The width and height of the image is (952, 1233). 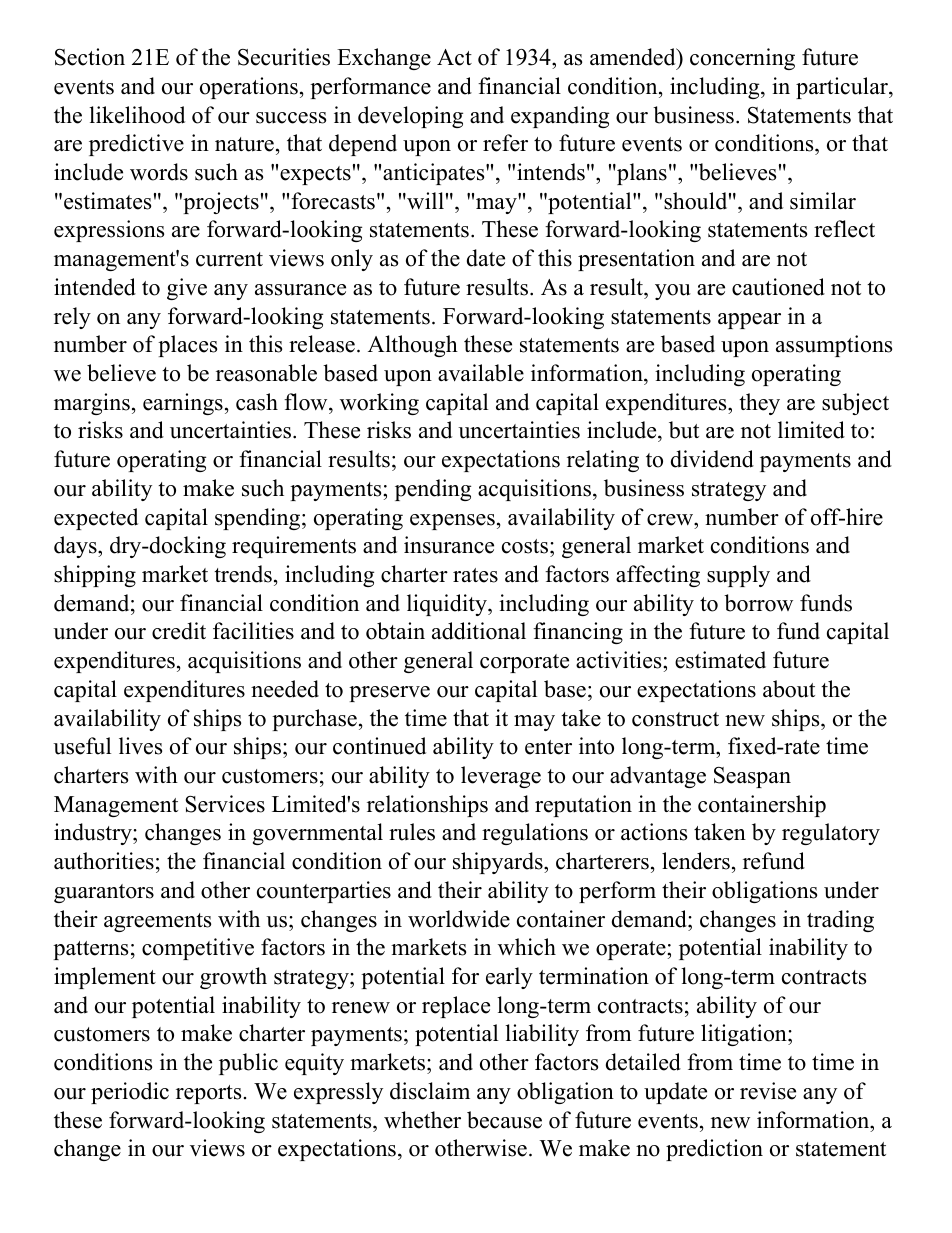 What do you see at coordinates (712, 459) in the image?
I see `dividend` at bounding box center [712, 459].
